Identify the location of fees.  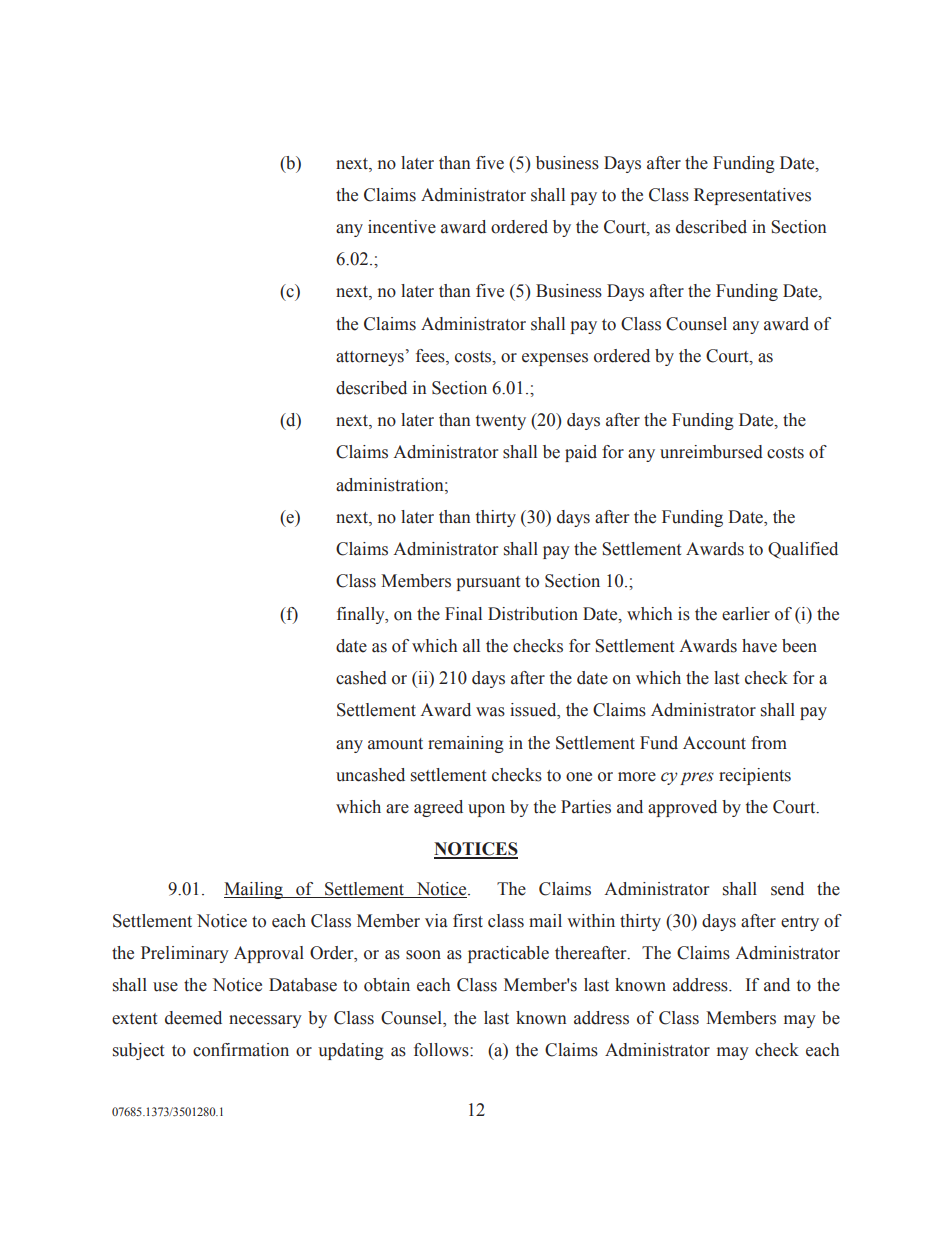
(431, 357).
